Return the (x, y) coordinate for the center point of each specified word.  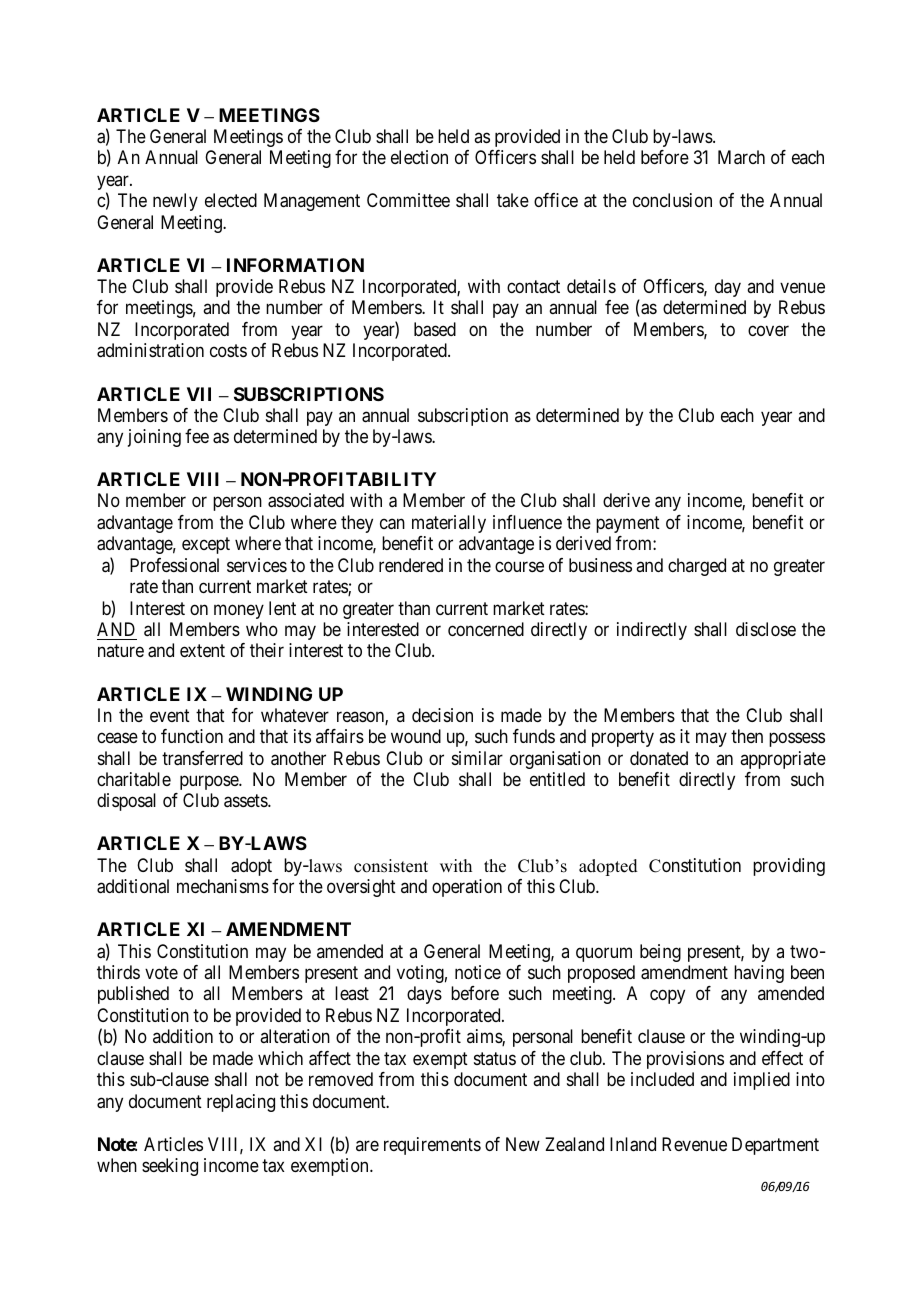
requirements (432, 1146)
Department (775, 1146)
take (513, 200)
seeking (170, 1167)
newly (175, 202)
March (741, 157)
